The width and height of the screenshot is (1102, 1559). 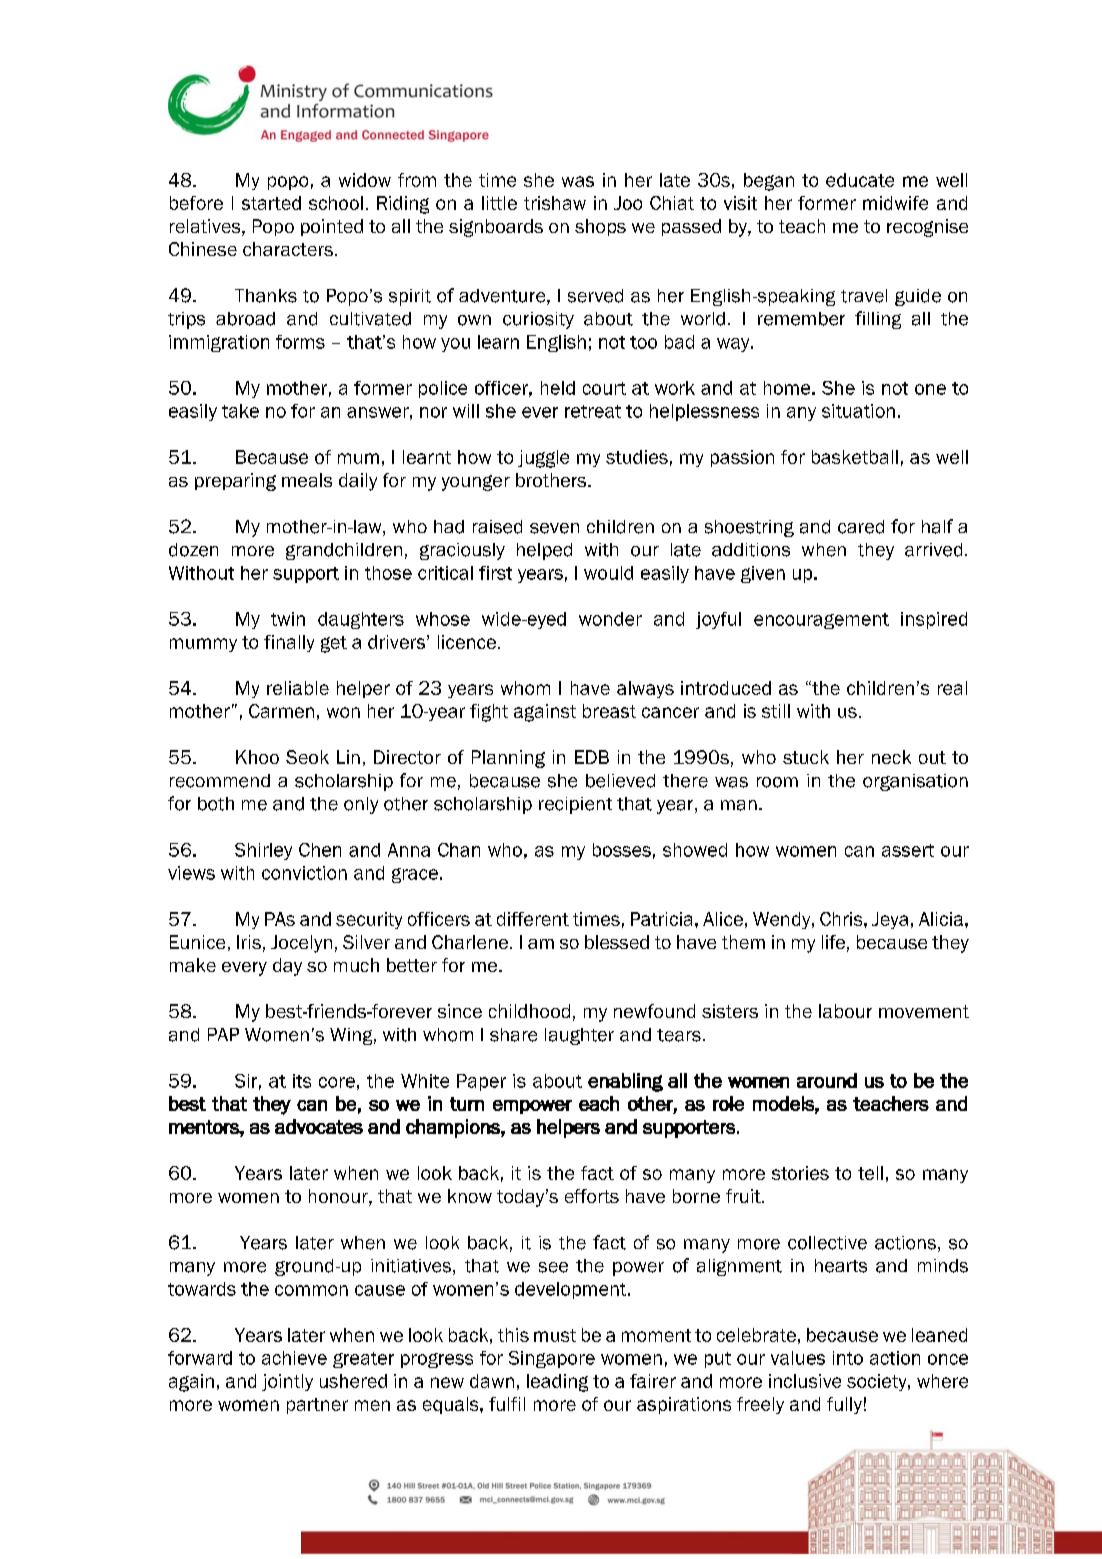 I want to click on into, so click(x=848, y=1358).
